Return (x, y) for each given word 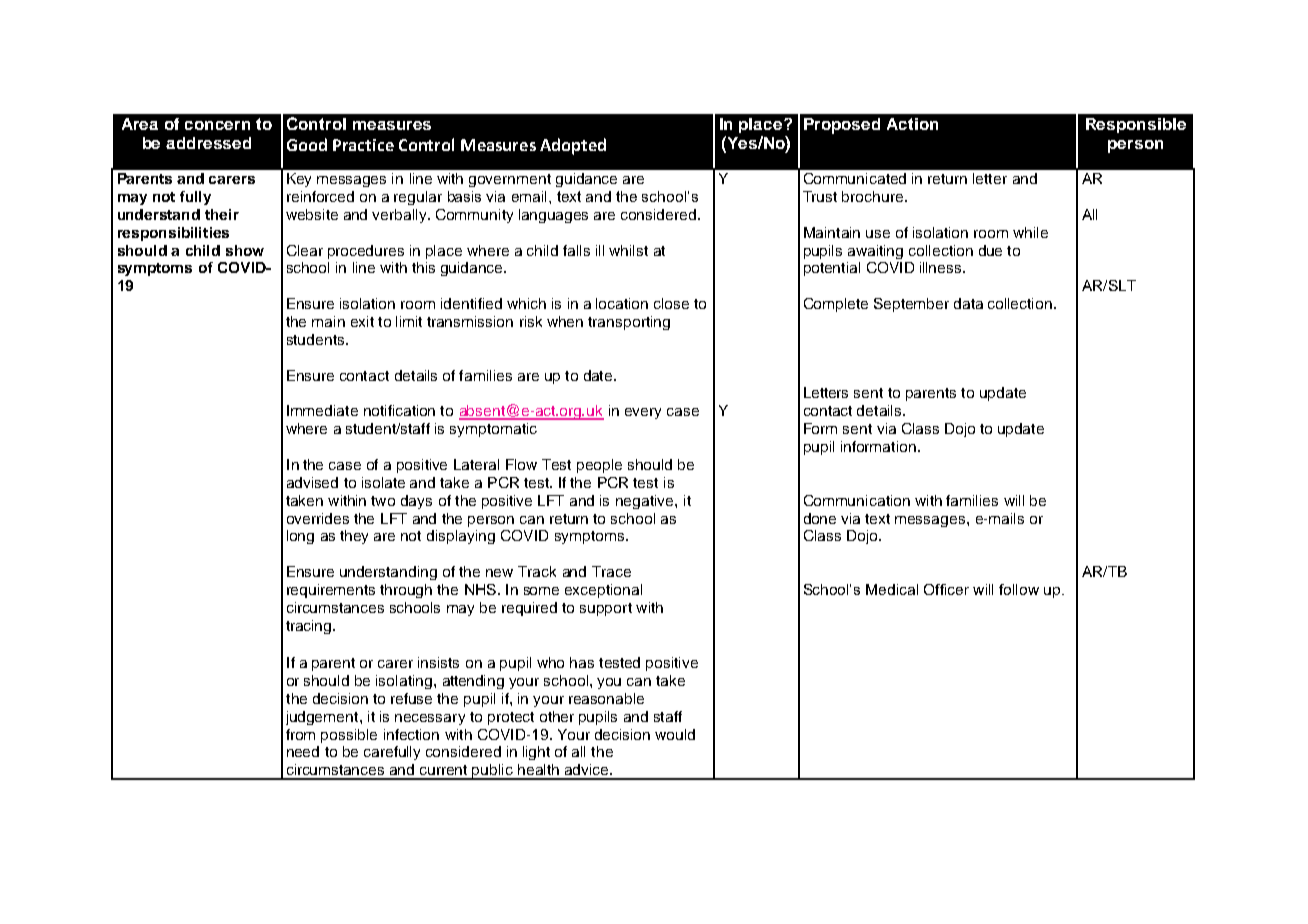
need (303, 751)
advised (312, 482)
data (968, 303)
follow (1019, 589)
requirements (331, 591)
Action (912, 124)
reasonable (606, 698)
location (622, 303)
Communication (857, 500)
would (675, 734)
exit (362, 321)
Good (307, 144)
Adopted (573, 146)
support (606, 609)
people (599, 466)
